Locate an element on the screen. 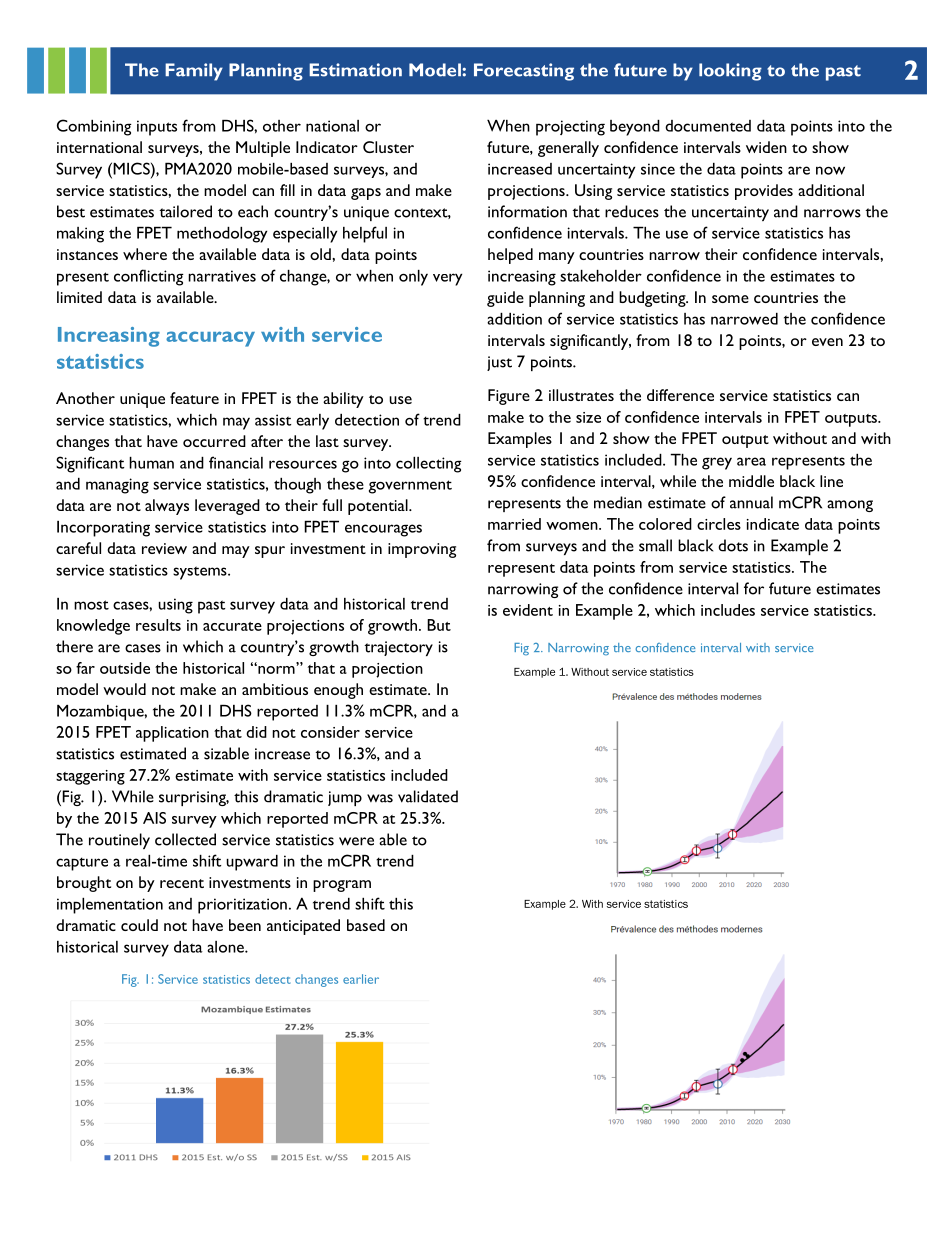 The image size is (952, 1233). looking is located at coordinates (730, 72).
